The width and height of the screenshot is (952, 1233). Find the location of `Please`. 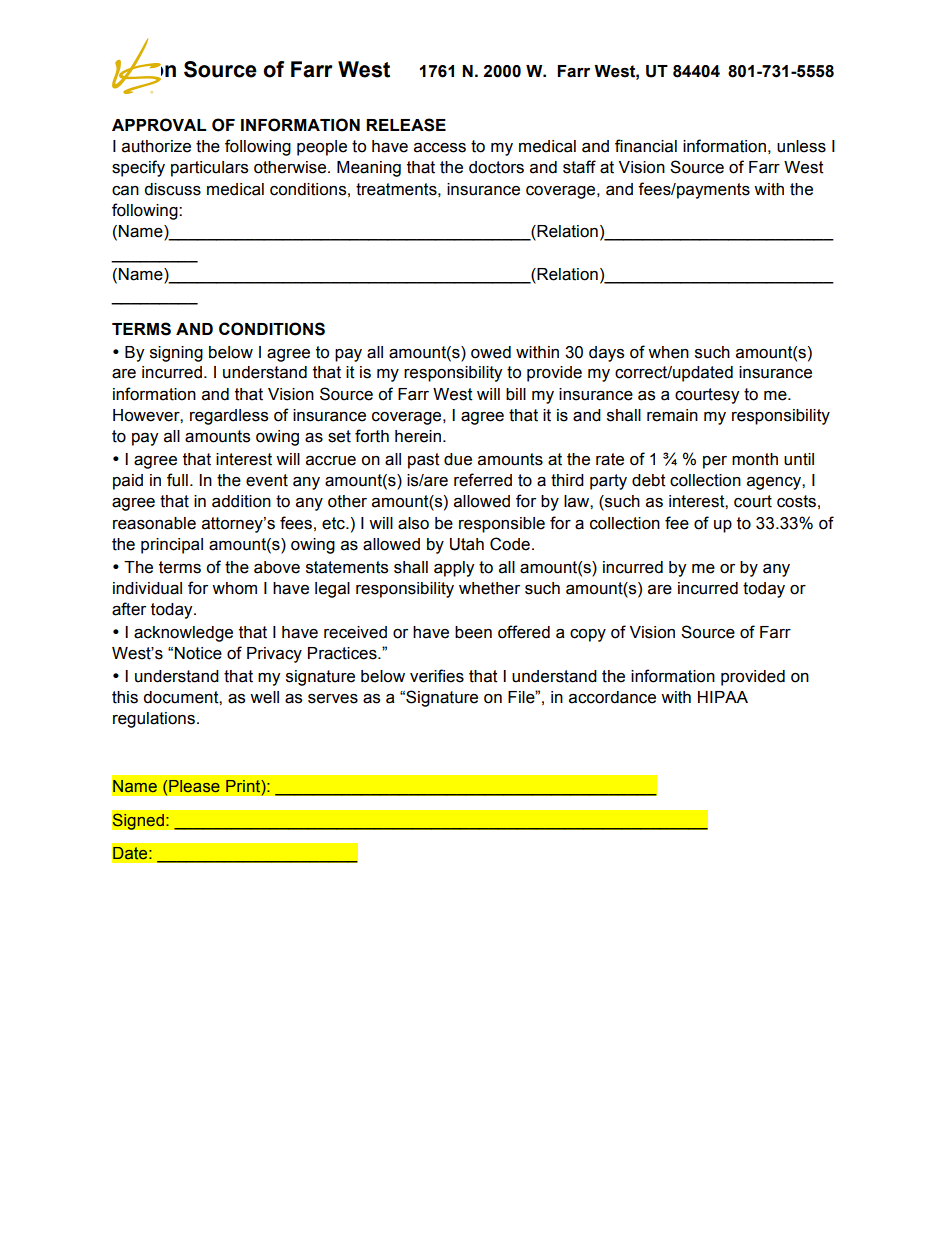

Please is located at coordinates (194, 786).
